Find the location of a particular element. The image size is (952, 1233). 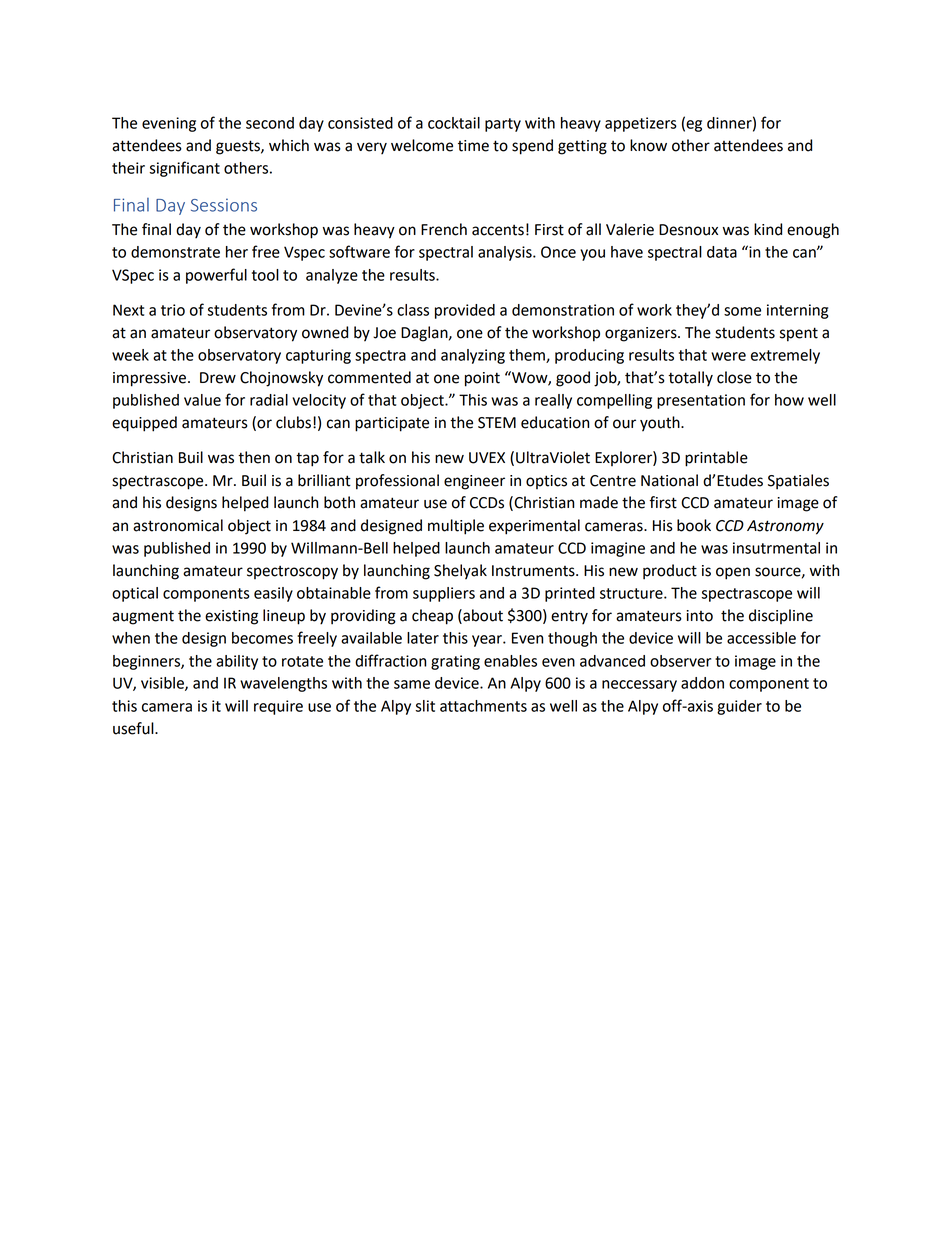

powerful is located at coordinates (216, 276).
